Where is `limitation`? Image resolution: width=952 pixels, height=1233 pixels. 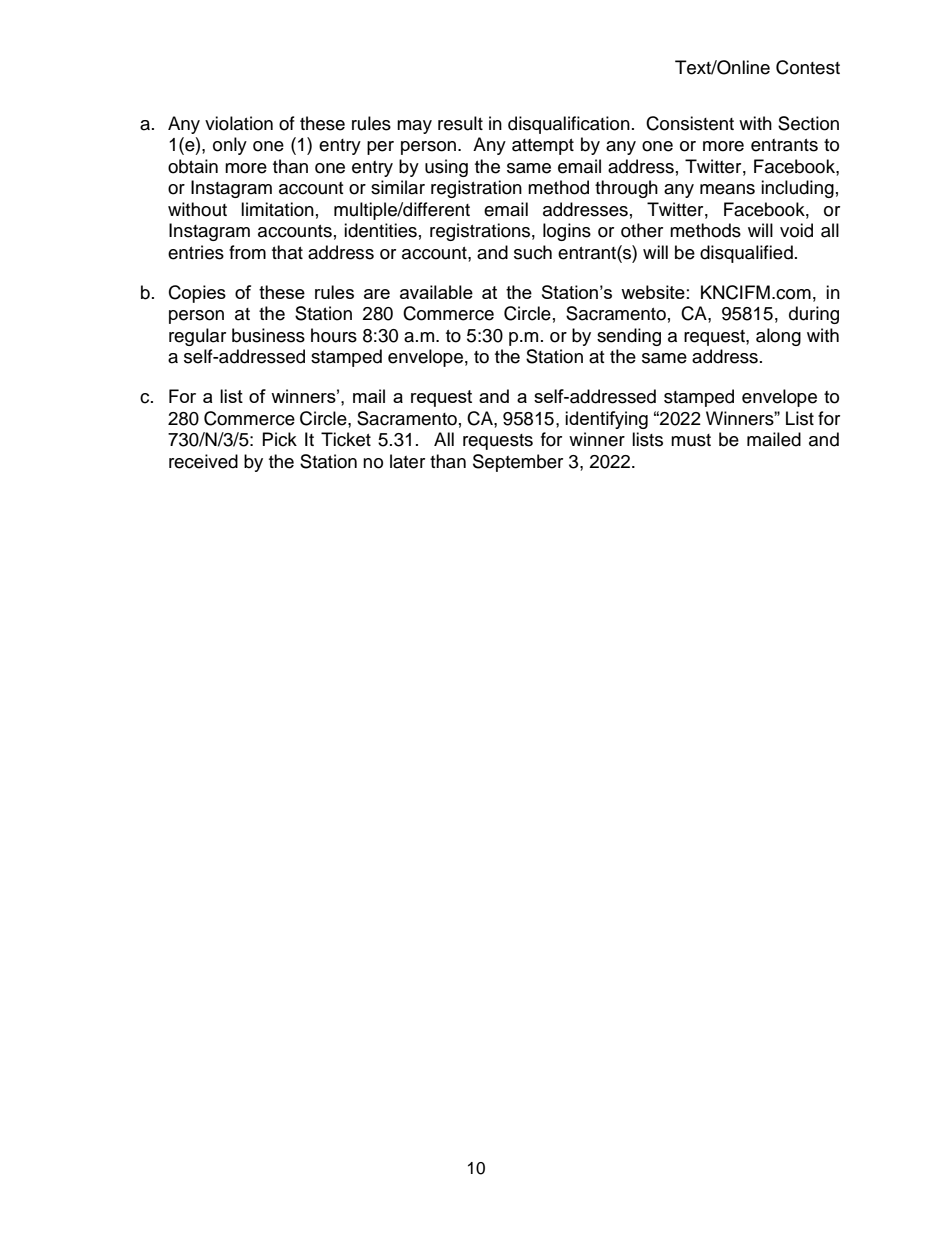
limitation is located at coordinates (277, 209).
